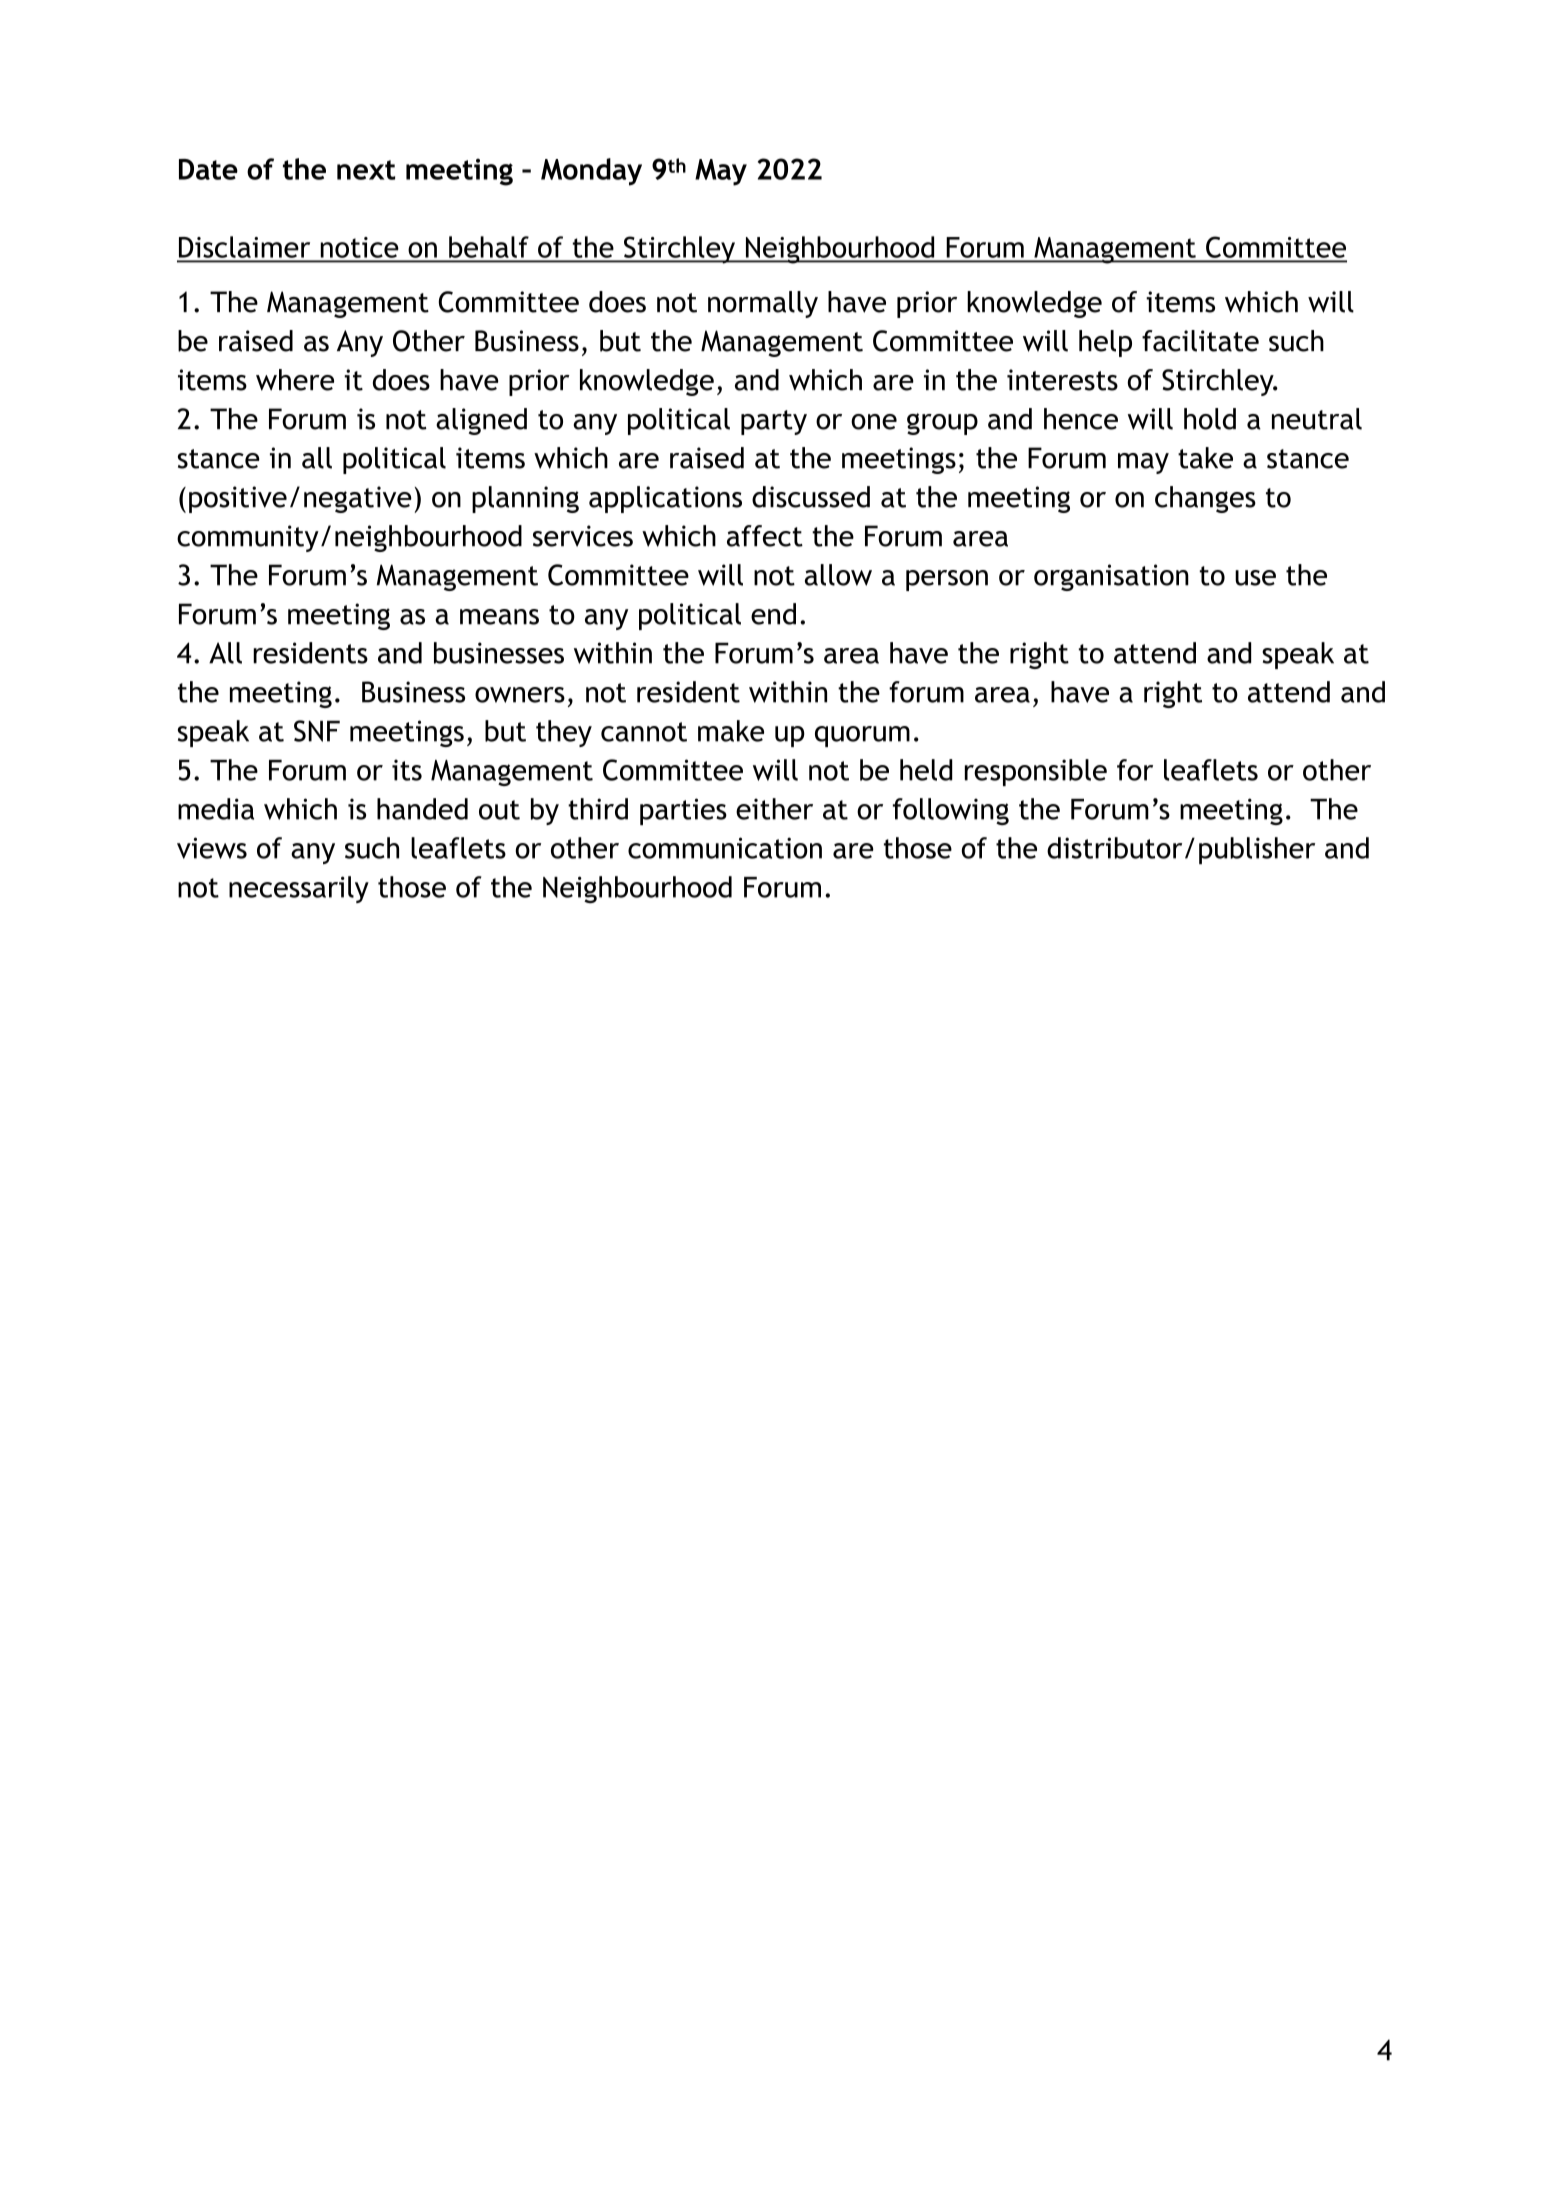 Image resolution: width=1547 pixels, height=2190 pixels. I want to click on hold, so click(1210, 419).
